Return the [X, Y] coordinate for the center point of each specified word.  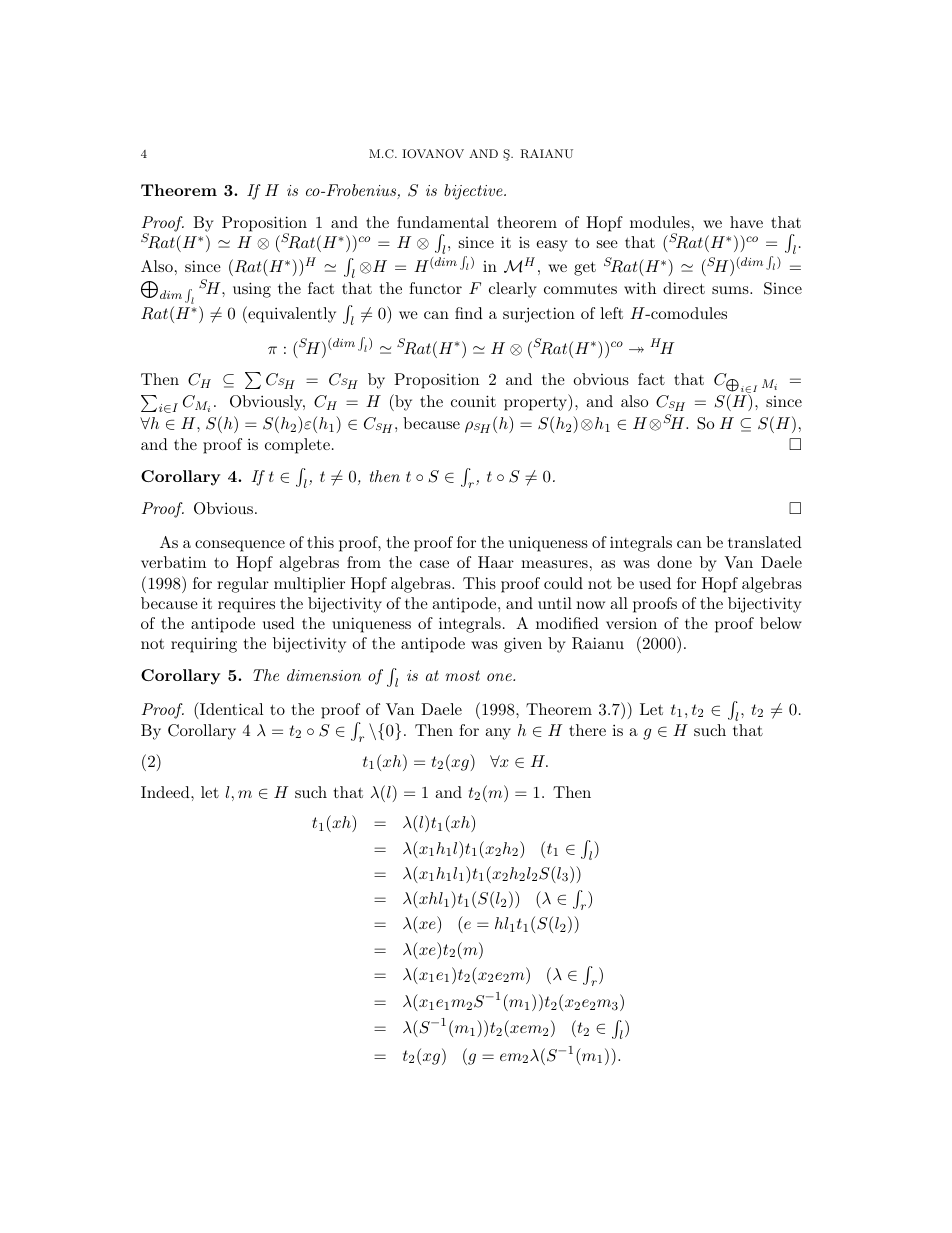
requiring [204, 645]
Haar [496, 562]
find [469, 313]
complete [297, 446]
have [746, 222]
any [498, 734]
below [781, 623]
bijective [474, 192]
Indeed [166, 792]
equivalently [291, 314]
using [252, 290]
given [523, 645]
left [611, 313]
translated [765, 542]
